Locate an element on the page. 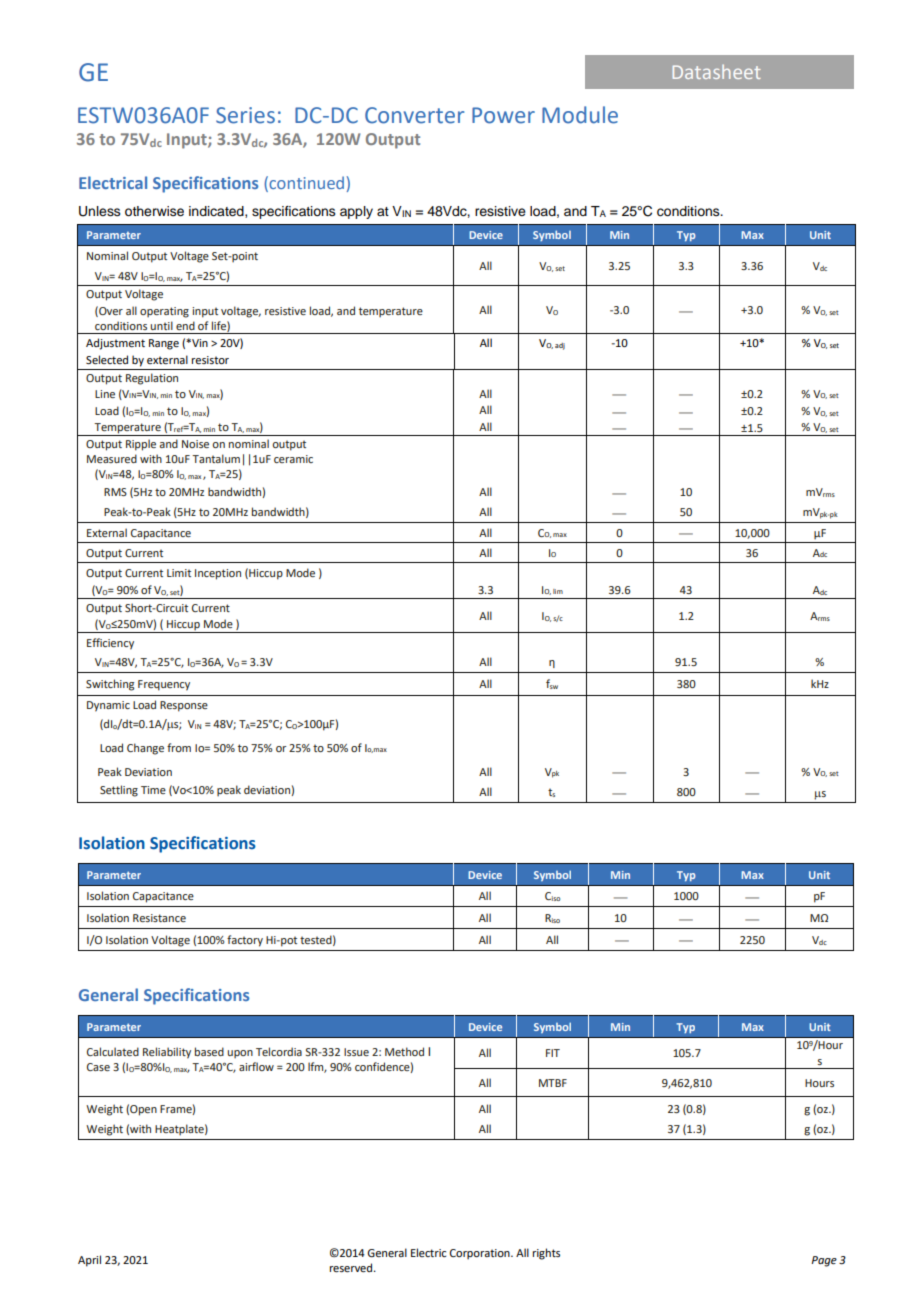 The image size is (924, 1308). Converter is located at coordinates (414, 115).
